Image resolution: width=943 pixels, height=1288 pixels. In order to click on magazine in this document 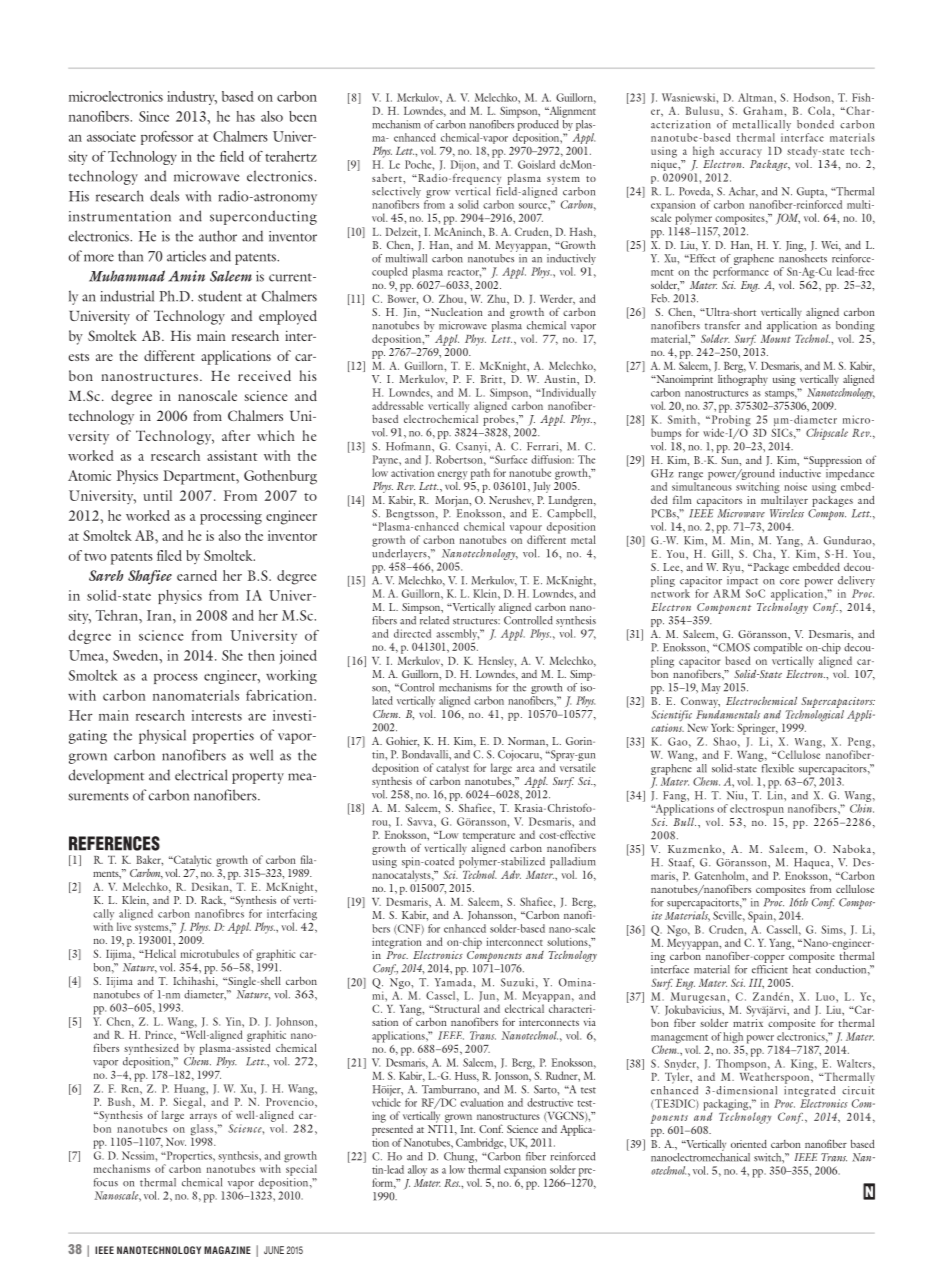, I will do `click(227, 1250)`.
